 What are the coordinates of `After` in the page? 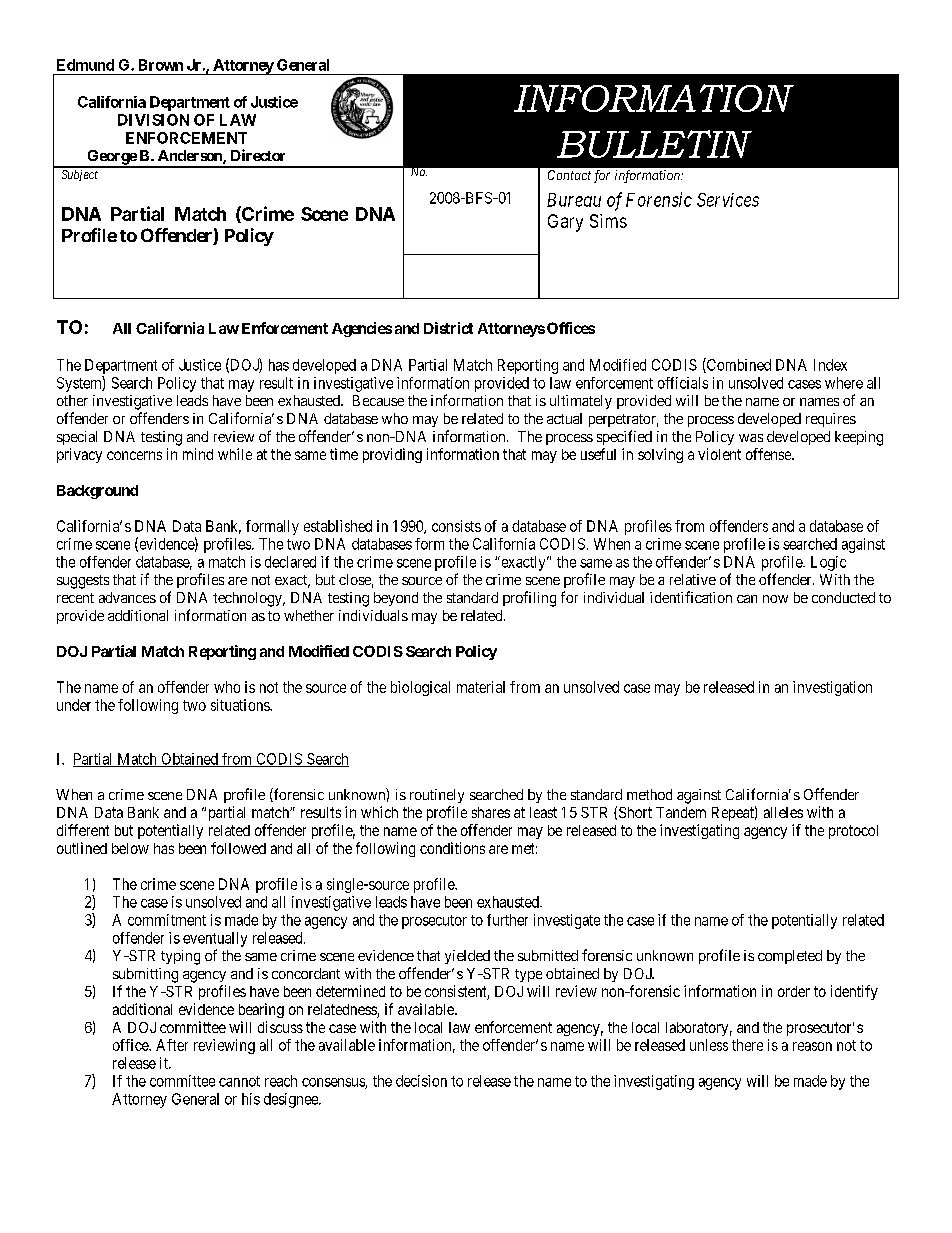 It's located at (172, 1045).
